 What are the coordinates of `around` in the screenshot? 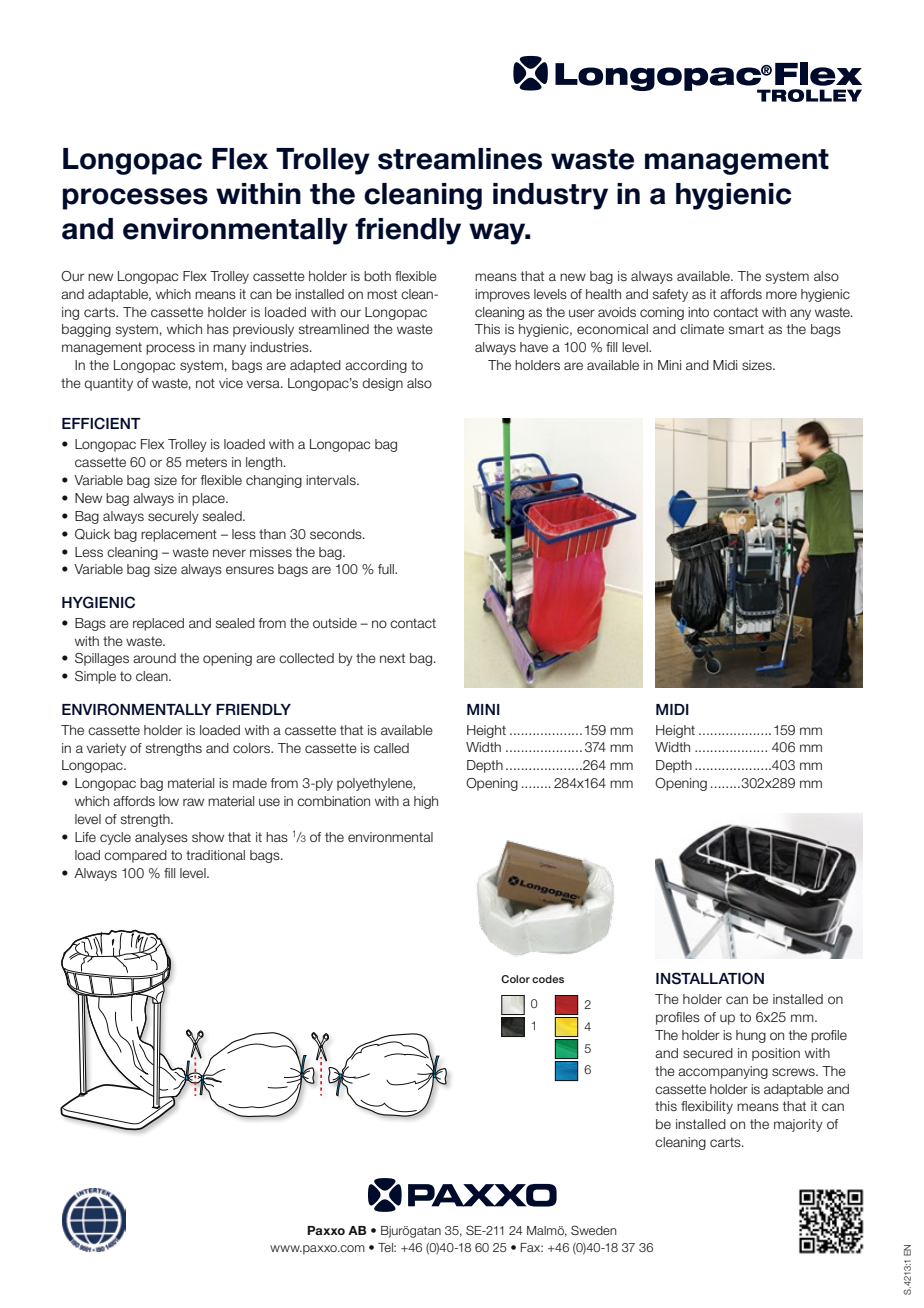 It's located at (154, 658).
